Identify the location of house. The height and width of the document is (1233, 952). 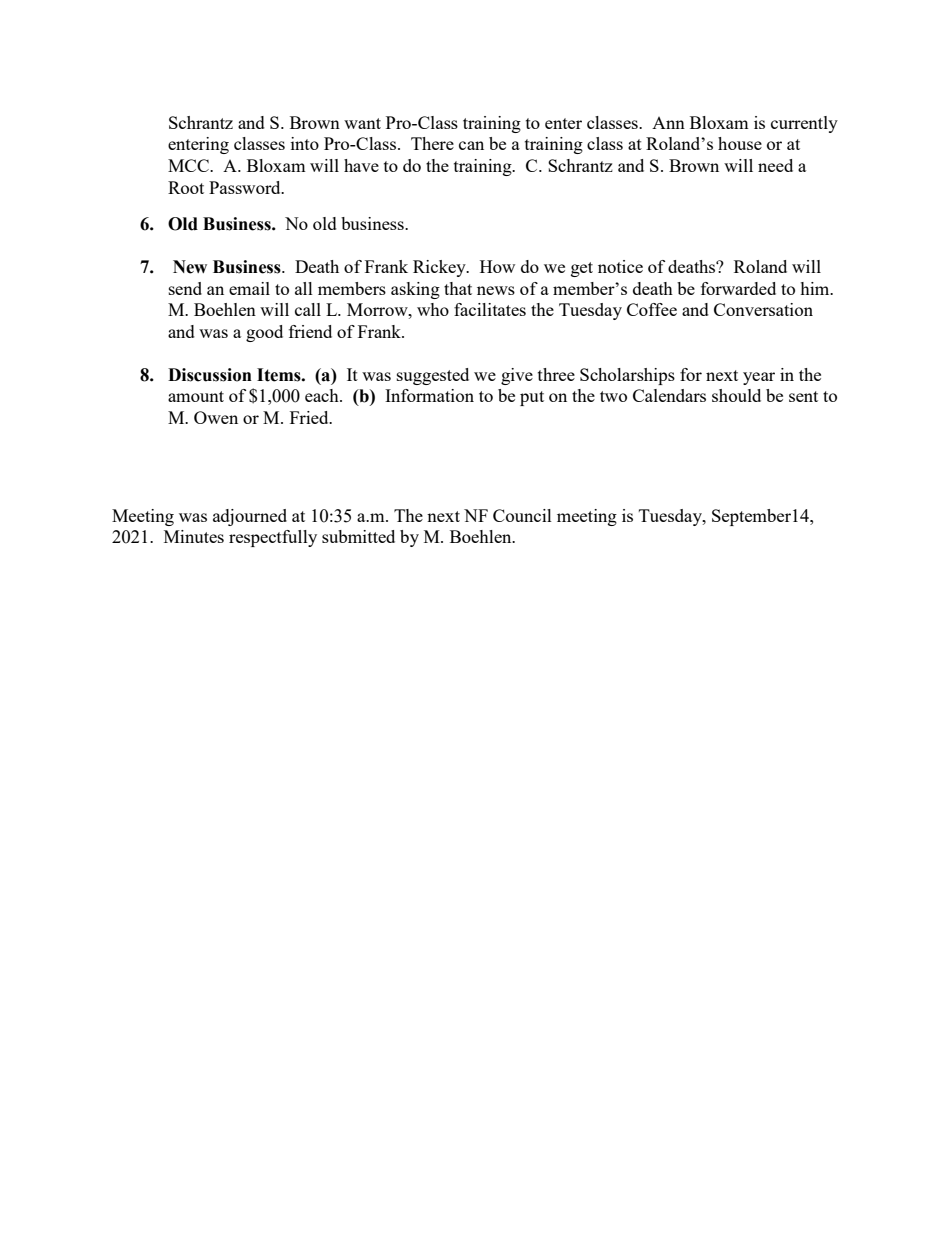
(740, 143).
